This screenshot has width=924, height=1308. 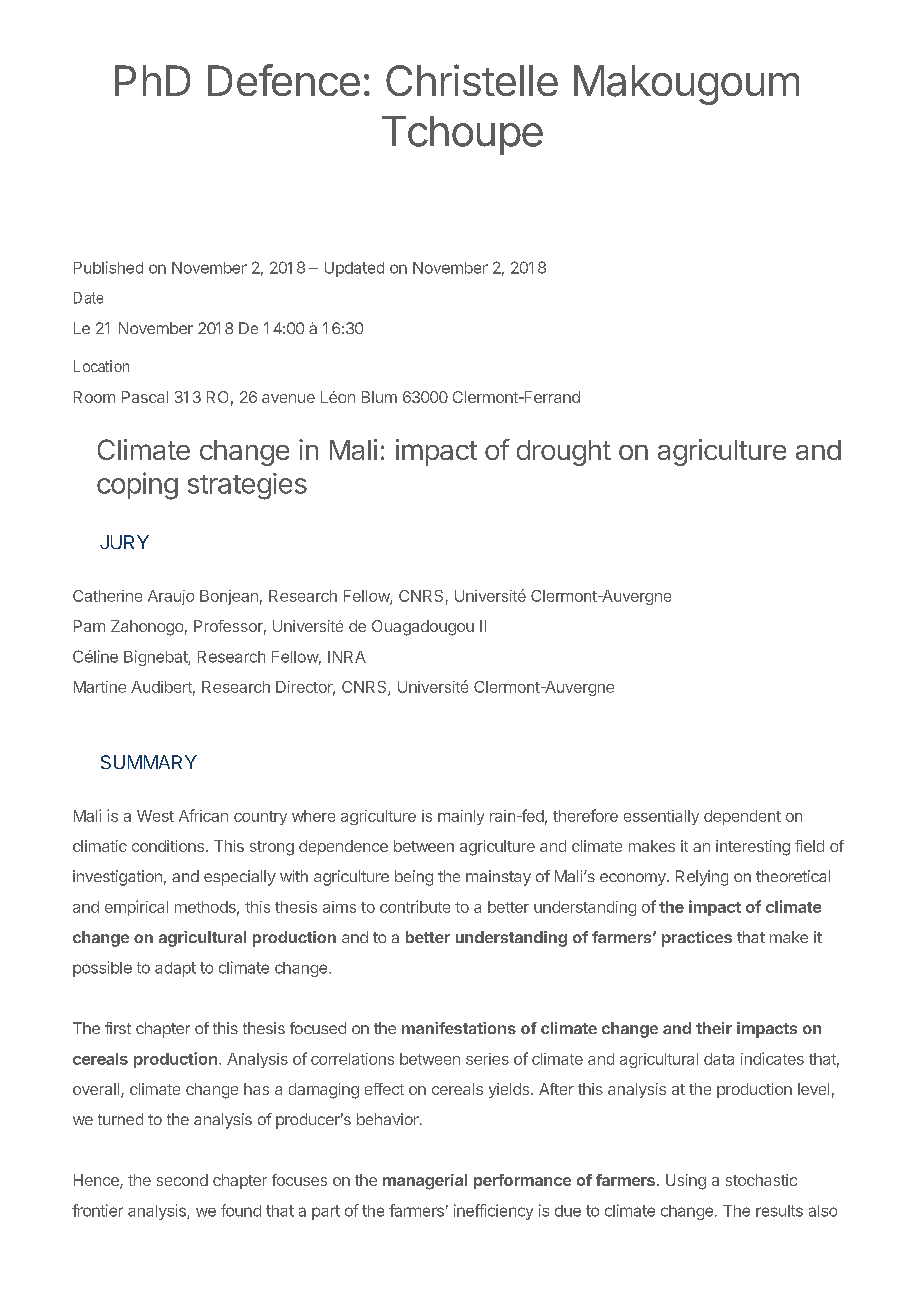 I want to click on Defence, so click(x=284, y=80).
